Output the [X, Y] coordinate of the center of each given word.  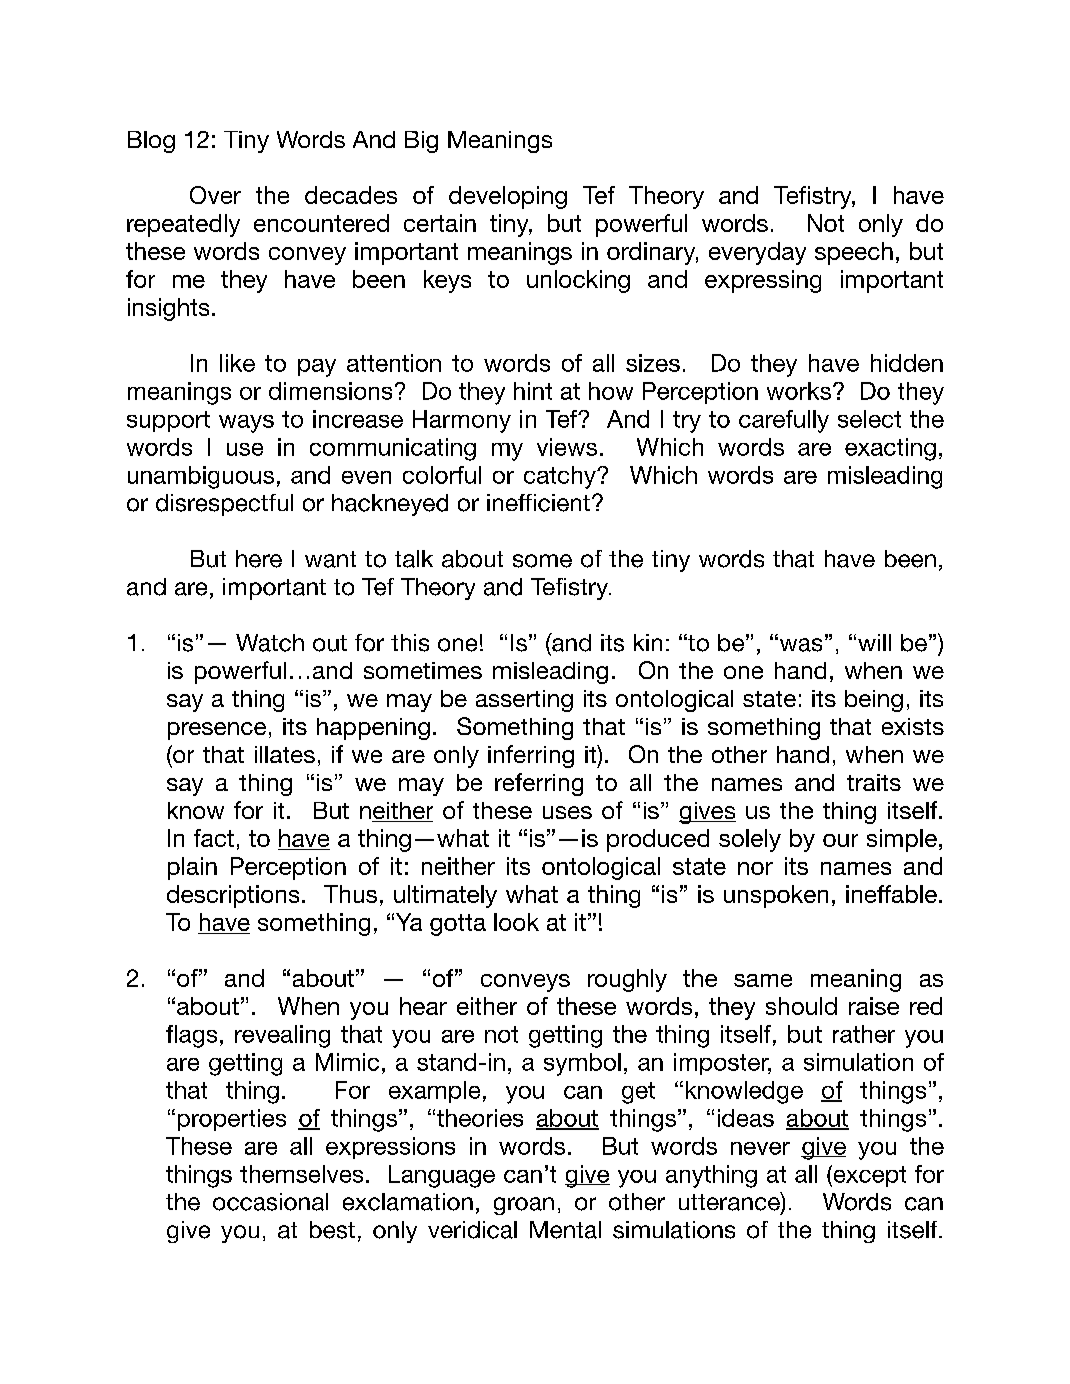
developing [508, 197]
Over [215, 195]
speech [854, 253]
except [868, 1176]
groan [524, 1206]
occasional [270, 1202]
